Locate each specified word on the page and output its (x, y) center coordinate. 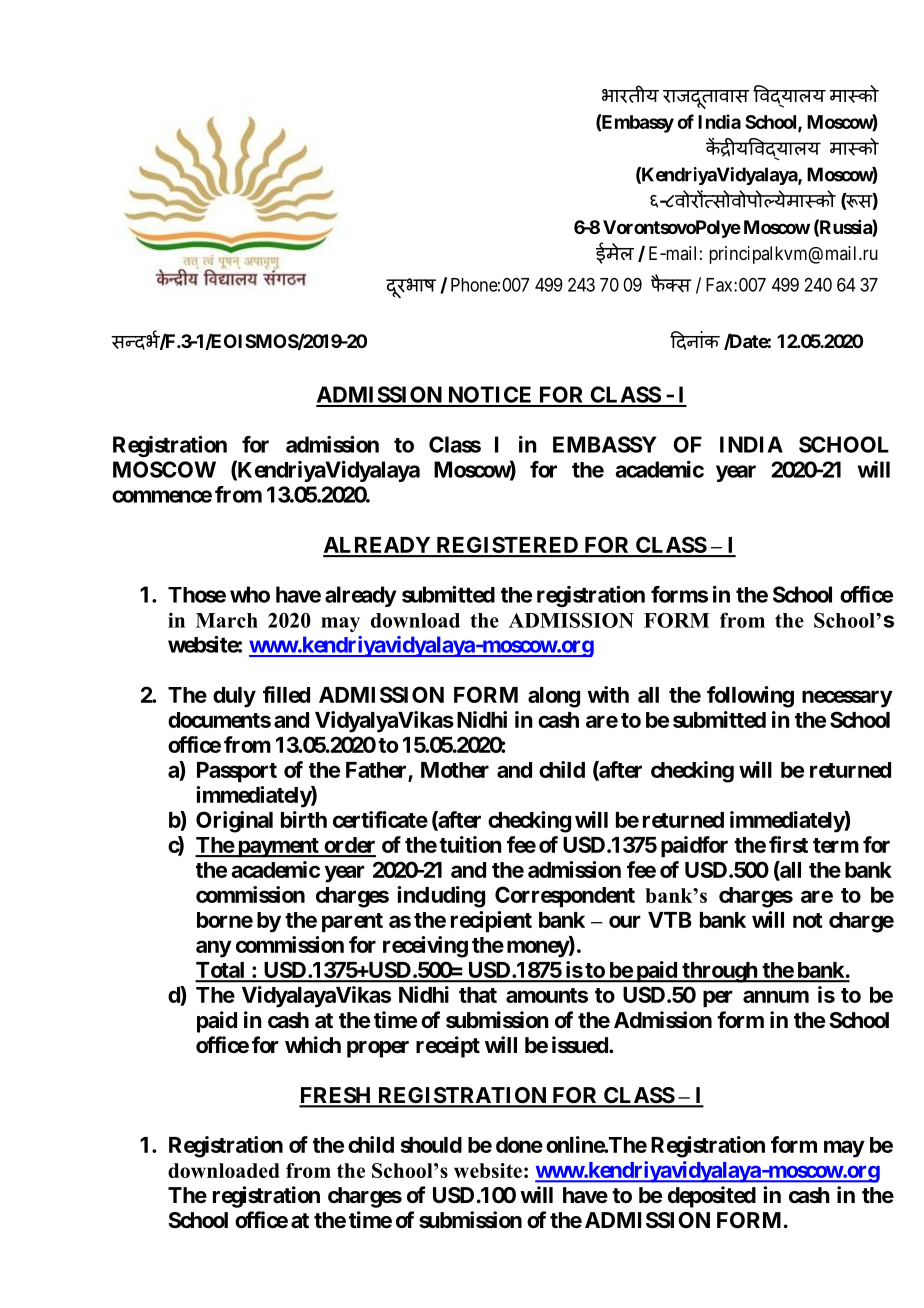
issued (581, 1045)
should (431, 1145)
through (719, 972)
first (788, 844)
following (750, 697)
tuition (470, 844)
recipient (491, 922)
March (227, 620)
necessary (847, 699)
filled (286, 694)
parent (352, 923)
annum (776, 996)
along (554, 697)
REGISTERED (507, 546)
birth (304, 819)
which (313, 1045)
